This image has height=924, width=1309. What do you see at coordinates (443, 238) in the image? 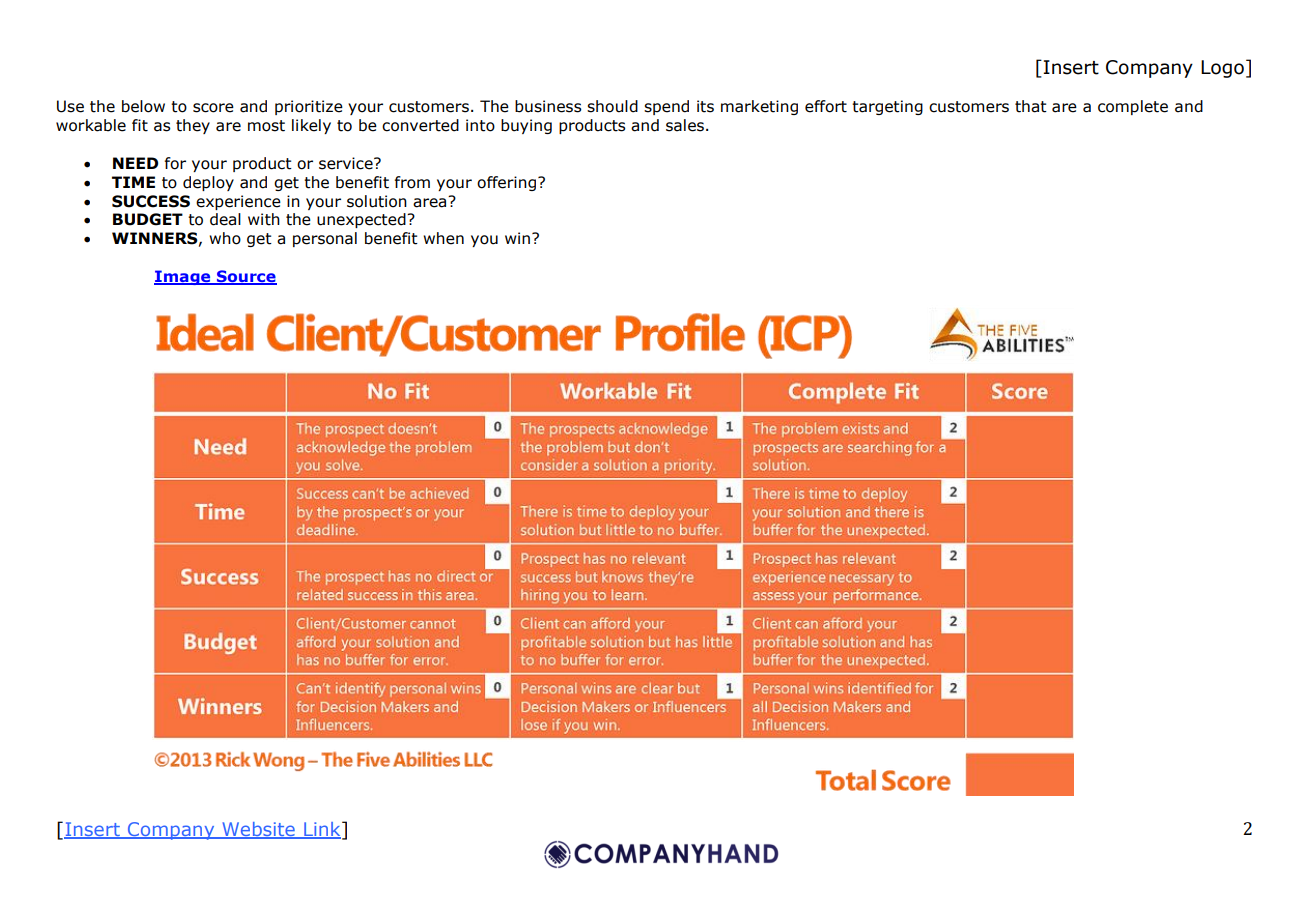
I see `when` at bounding box center [443, 238].
